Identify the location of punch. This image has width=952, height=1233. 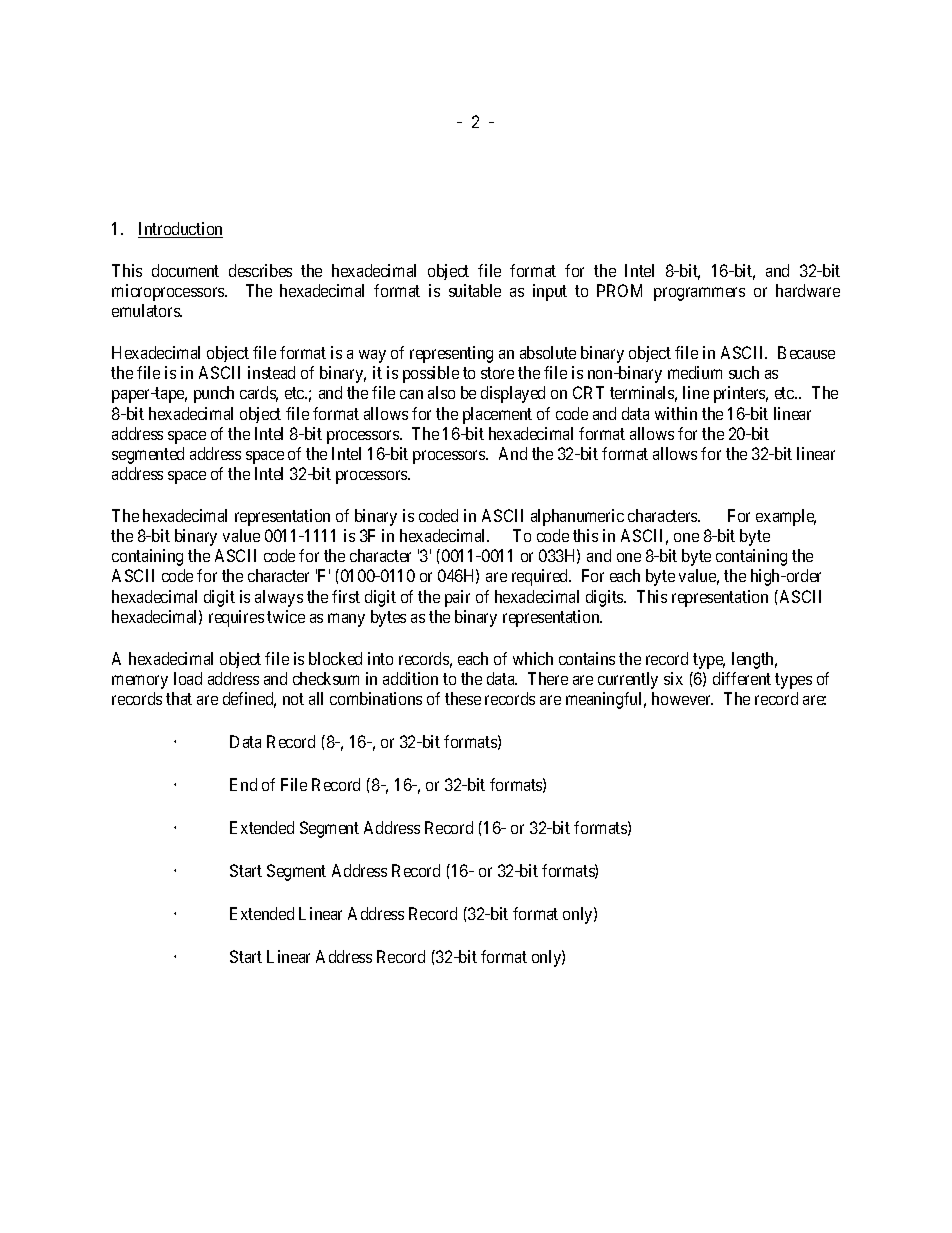
(214, 394).
